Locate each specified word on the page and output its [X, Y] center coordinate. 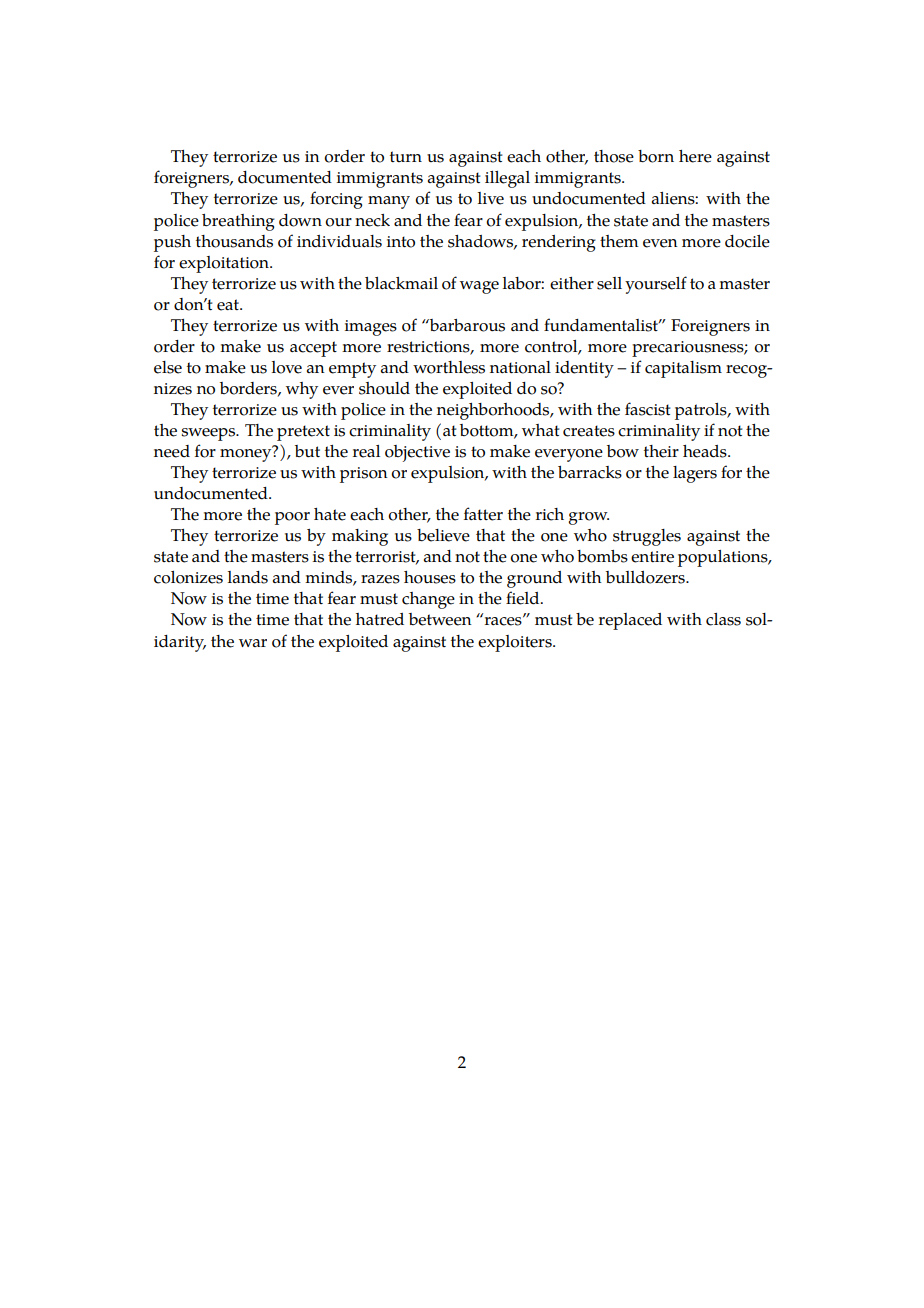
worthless [449, 367]
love [287, 367]
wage [479, 287]
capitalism [683, 369]
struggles [647, 537]
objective [417, 453]
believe [443, 535]
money [247, 454]
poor [292, 518]
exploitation [225, 264]
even [660, 243]
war [253, 643]
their [661, 451]
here [695, 156]
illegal [507, 179]
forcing [336, 200]
